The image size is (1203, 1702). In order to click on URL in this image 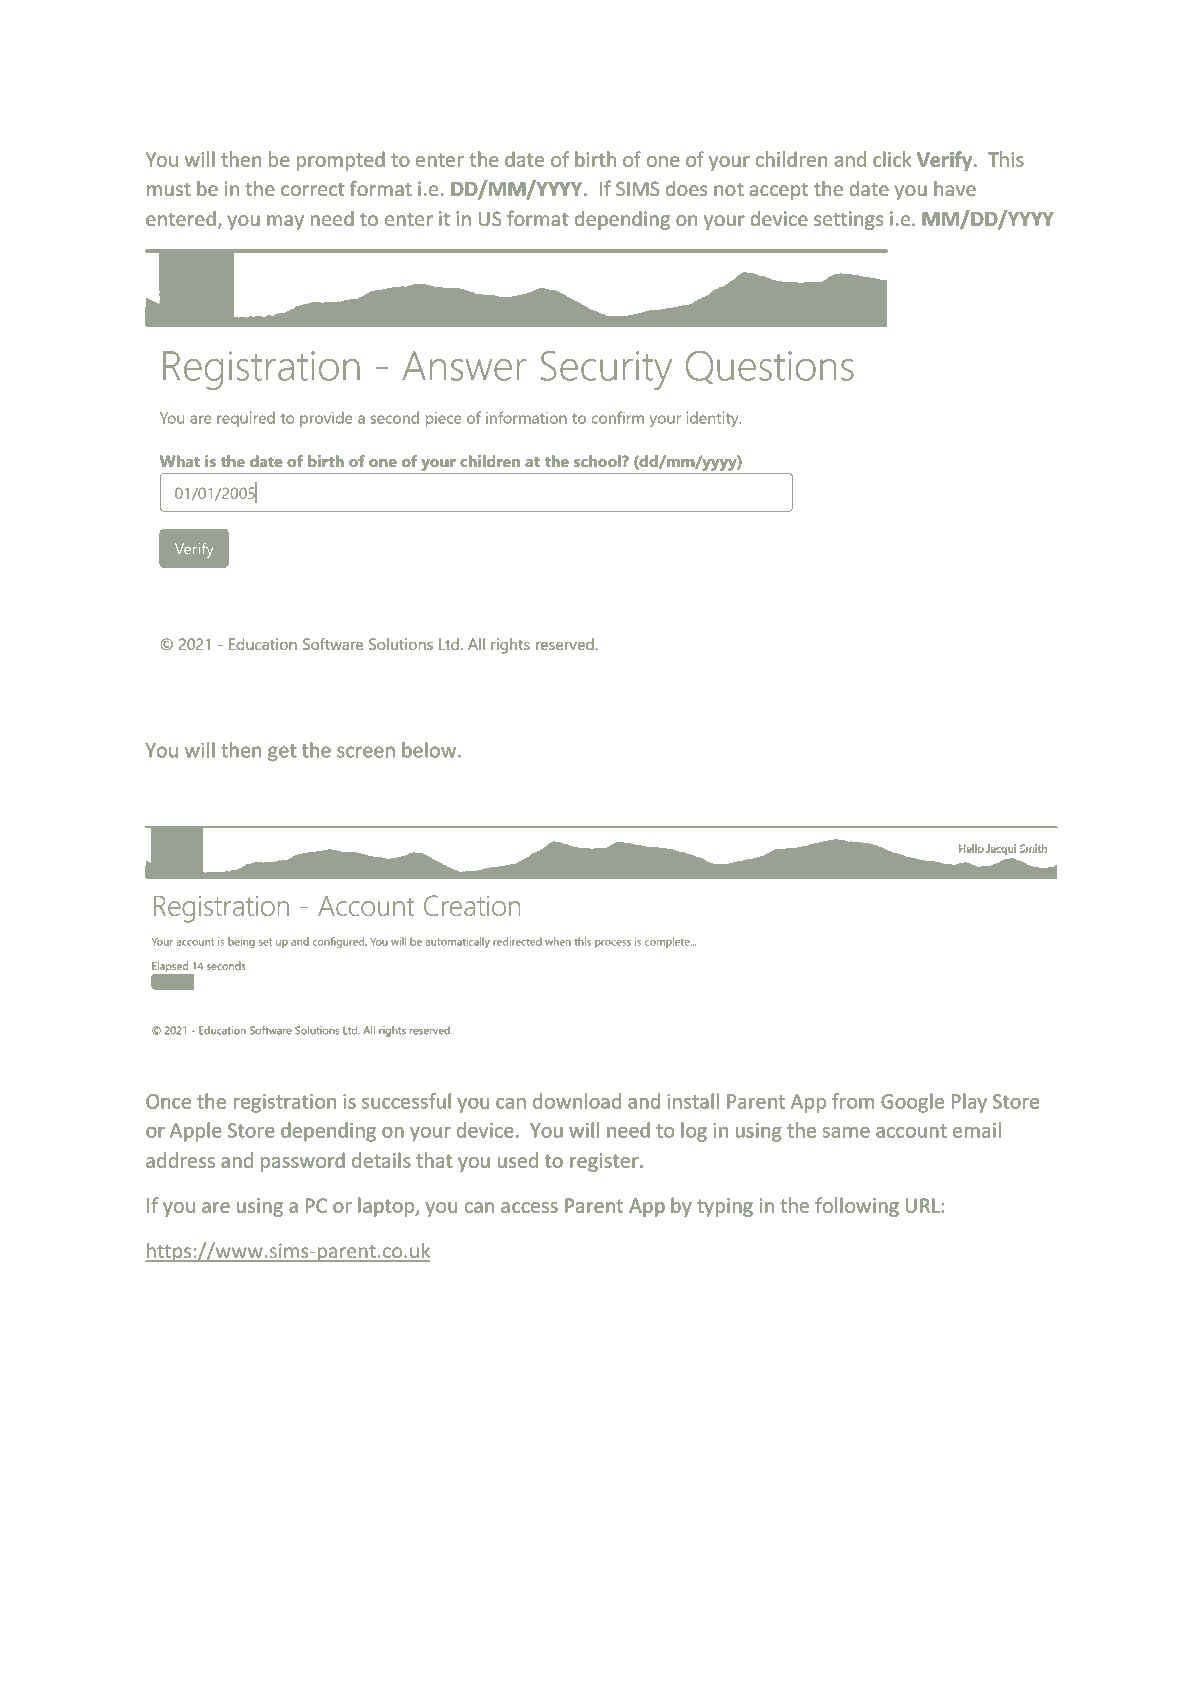, I will do `click(924, 1205)`.
